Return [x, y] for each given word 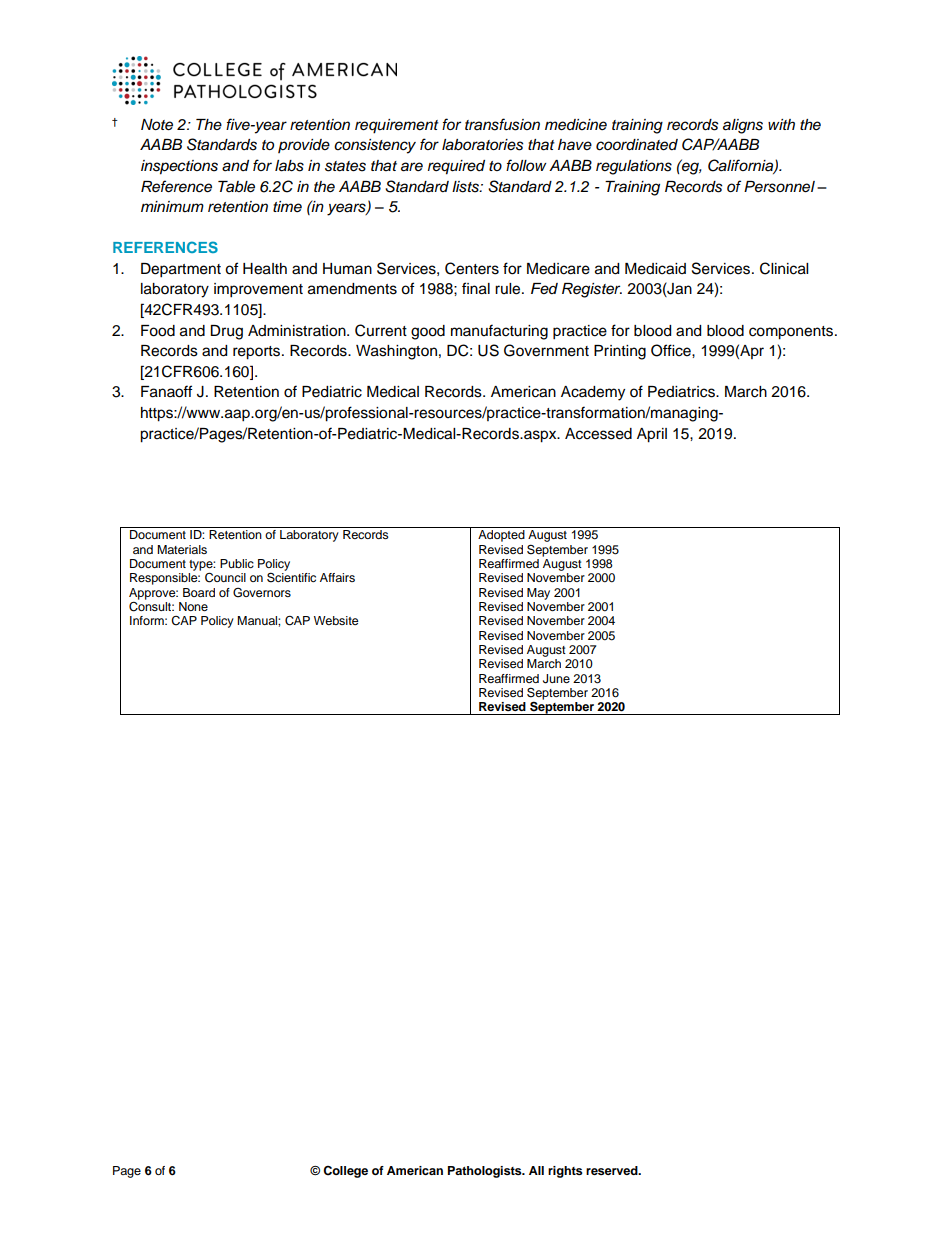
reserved [613, 1170]
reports [258, 353]
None [193, 606]
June [556, 679]
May [538, 594]
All [536, 1170]
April [652, 435]
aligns [743, 126]
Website [336, 620]
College [345, 1172]
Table [236, 187]
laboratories [483, 145]
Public [237, 563]
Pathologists [486, 1172]
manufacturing [499, 332]
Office [672, 350]
